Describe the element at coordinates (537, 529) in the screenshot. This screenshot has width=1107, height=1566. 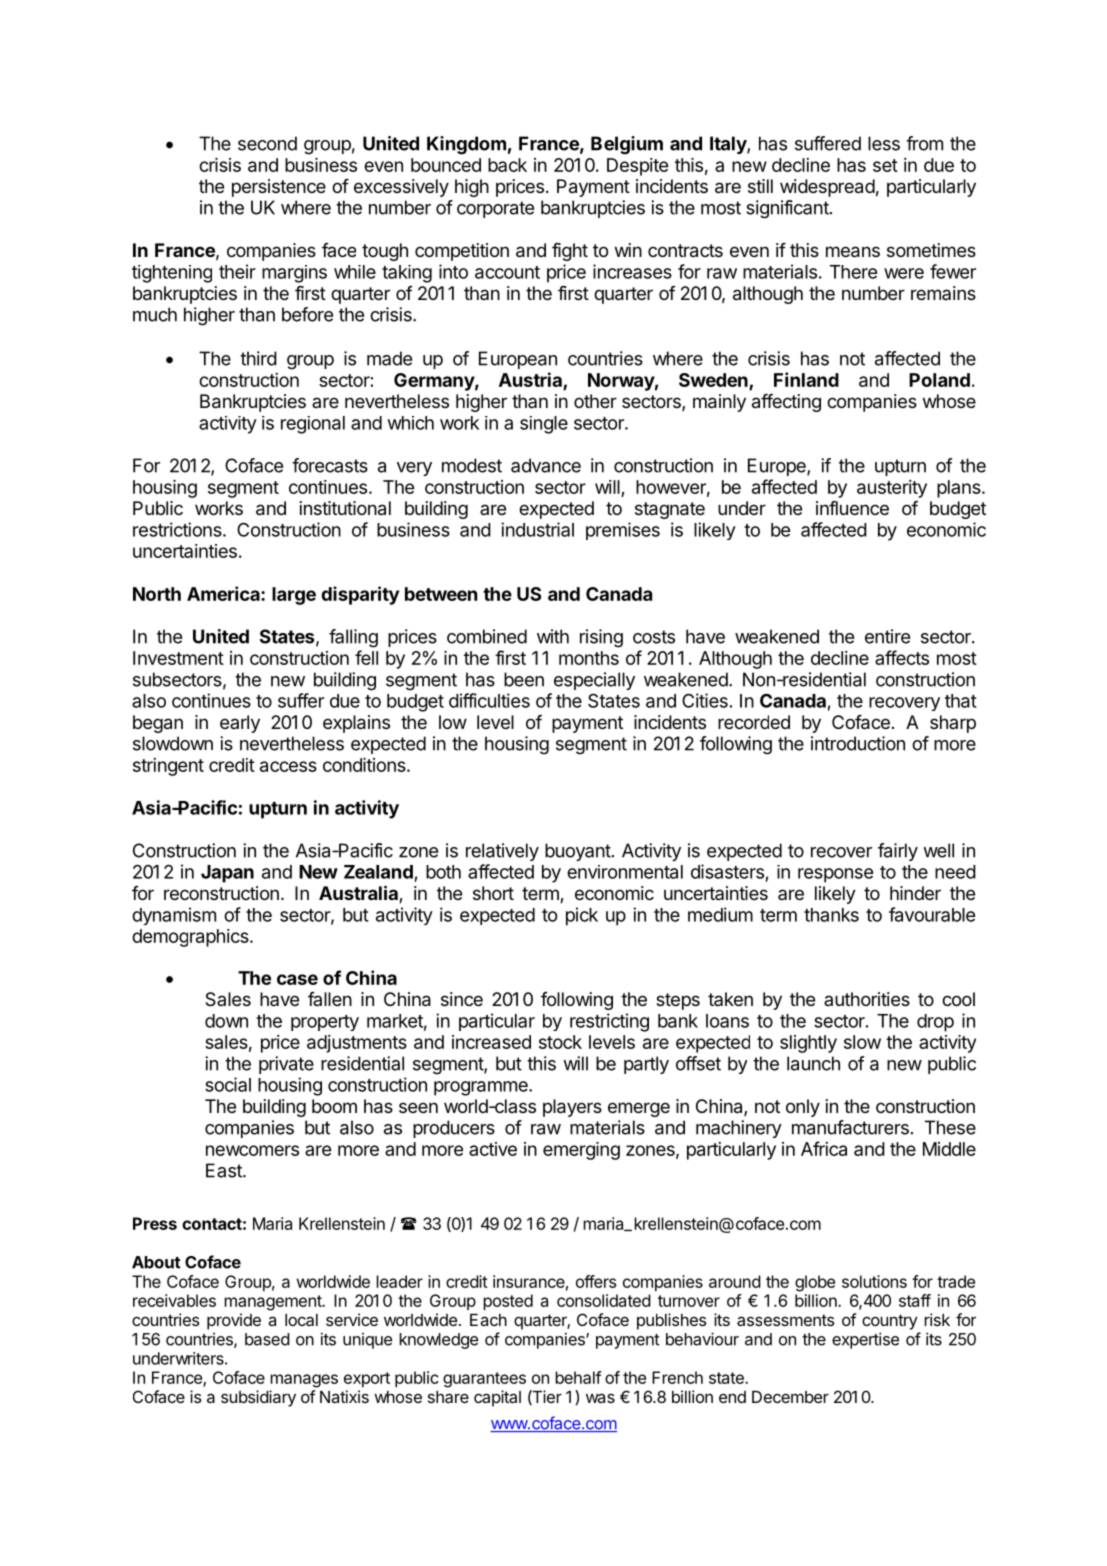
I see `industrial` at that location.
